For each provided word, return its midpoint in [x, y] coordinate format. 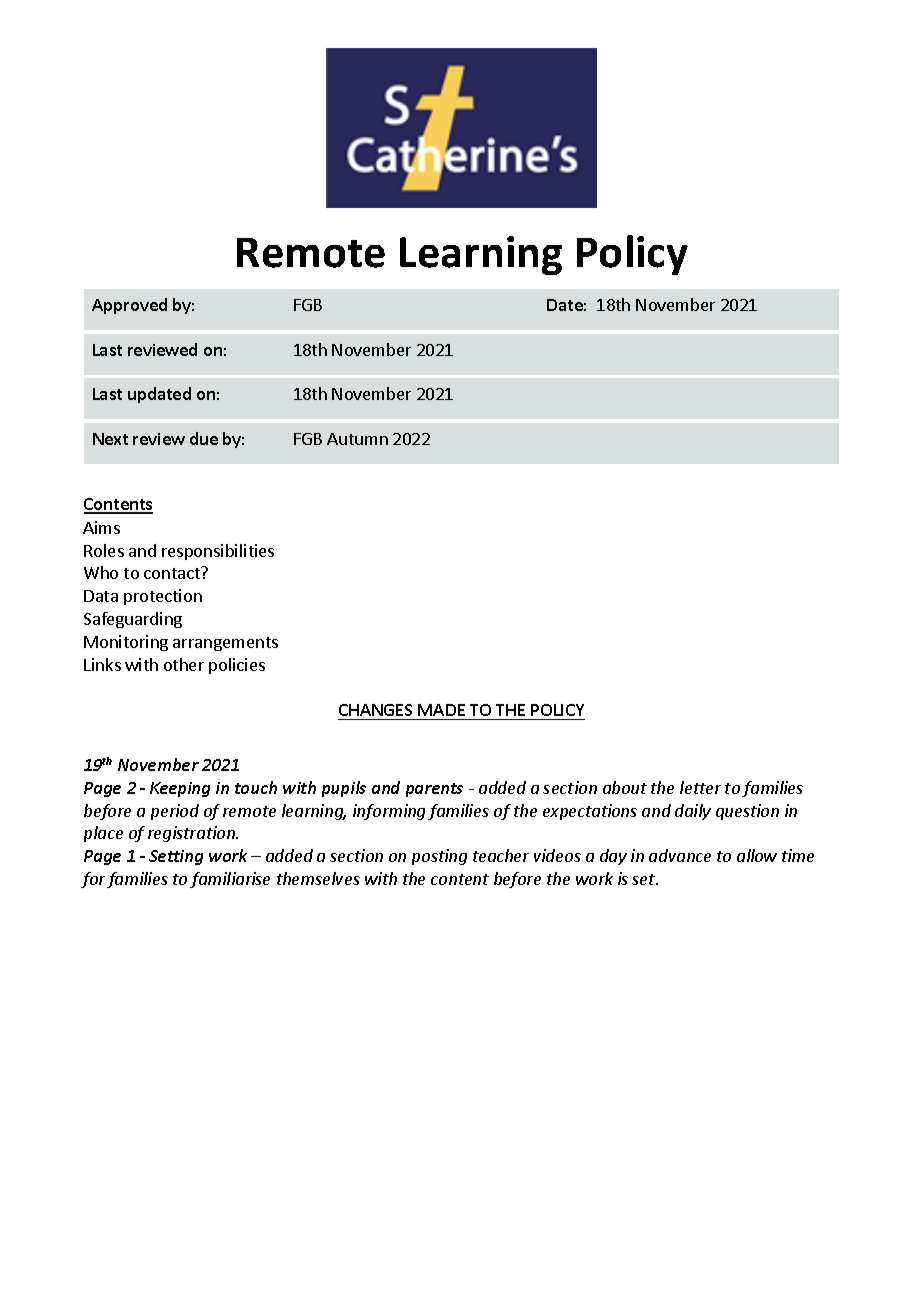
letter [700, 787]
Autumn [357, 439]
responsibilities [218, 552]
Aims [101, 527]
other [184, 664]
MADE [441, 710]
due [204, 438]
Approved [129, 306]
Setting [176, 857]
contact [173, 573]
